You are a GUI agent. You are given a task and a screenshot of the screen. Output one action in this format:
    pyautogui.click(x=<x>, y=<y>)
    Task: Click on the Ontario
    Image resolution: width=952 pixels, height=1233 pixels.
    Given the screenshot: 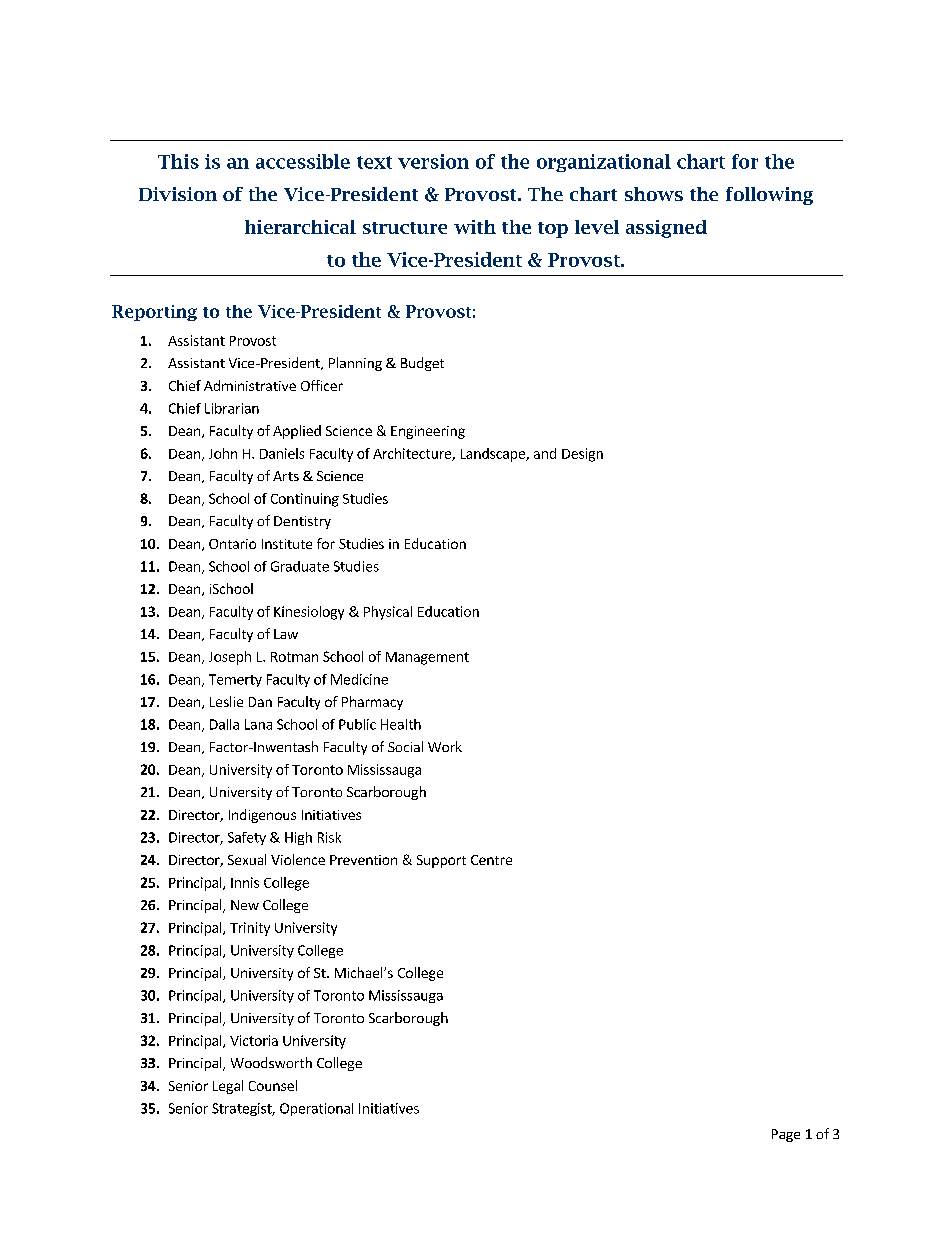 What is the action you would take?
    pyautogui.click(x=232, y=544)
